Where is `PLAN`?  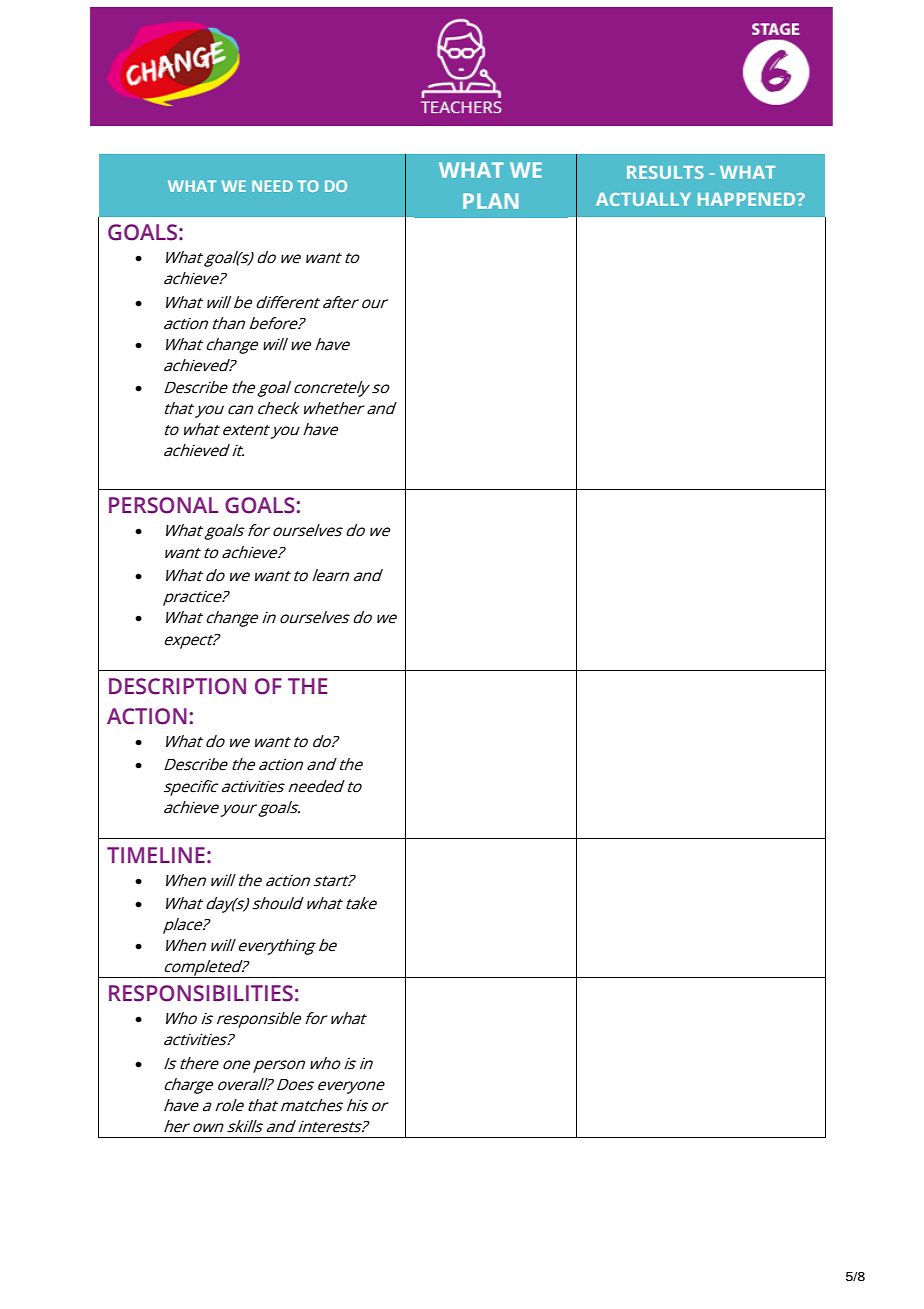
PLAN is located at coordinates (490, 201).
